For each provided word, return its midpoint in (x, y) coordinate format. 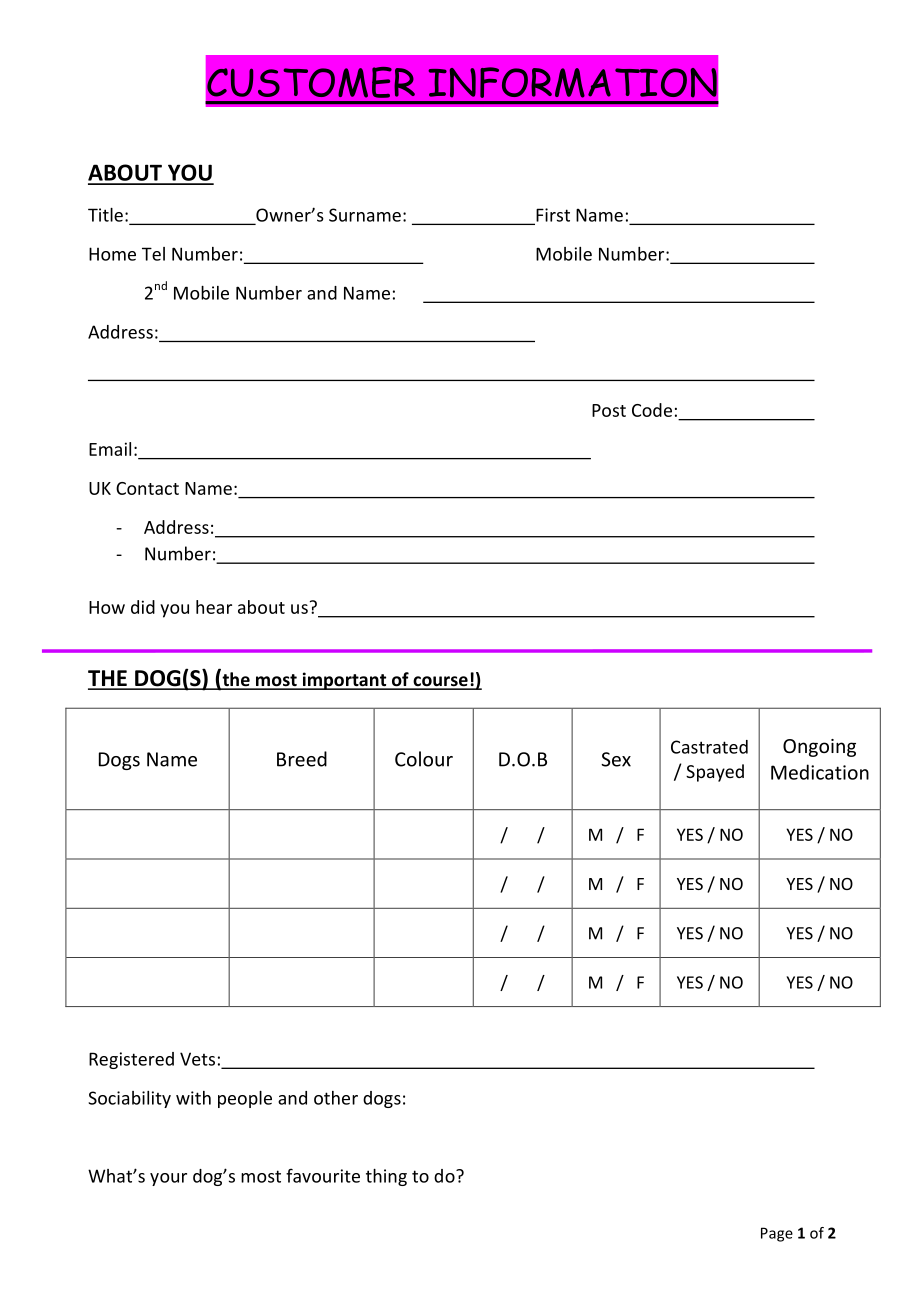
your (168, 1179)
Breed (302, 759)
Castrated (709, 747)
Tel (153, 254)
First (552, 216)
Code (652, 410)
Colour (424, 759)
